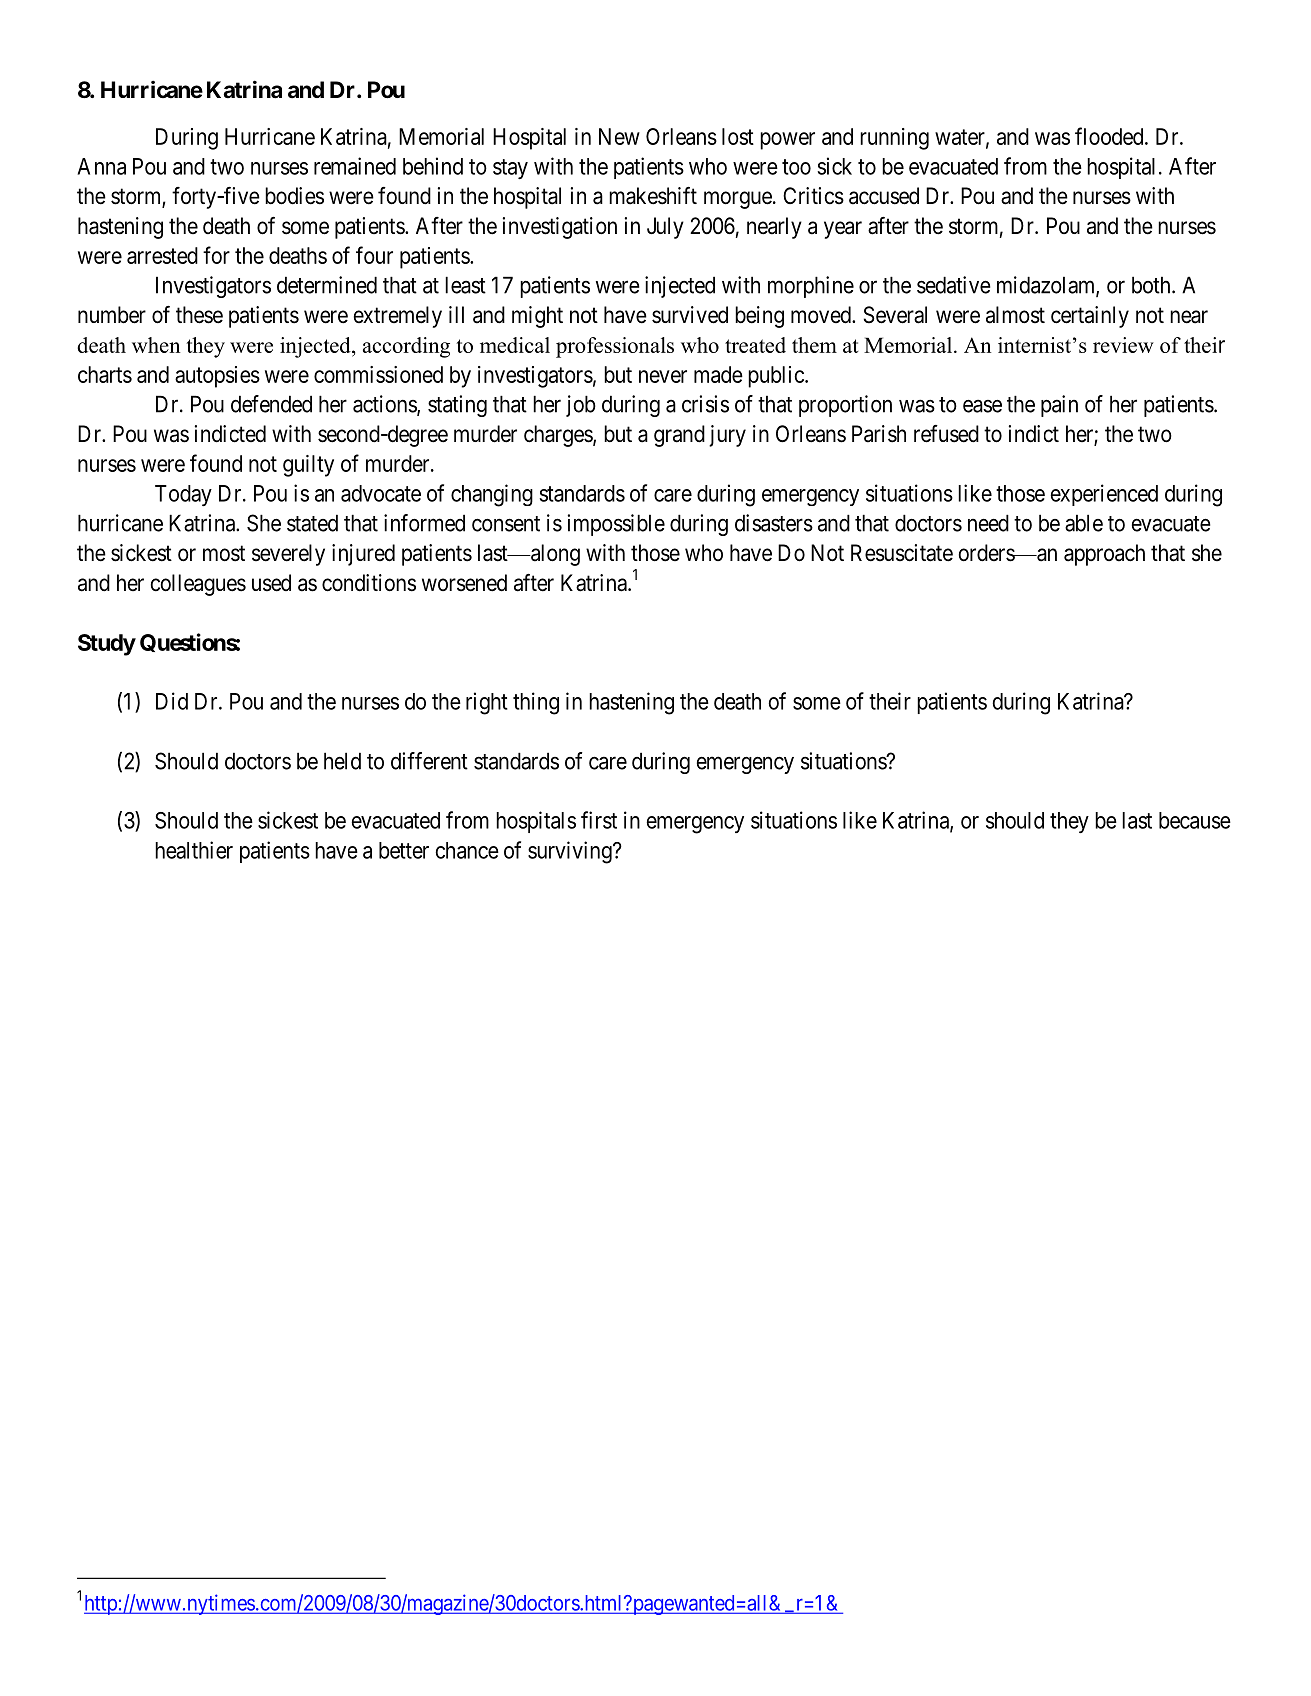 Image resolution: width=1311 pixels, height=1696 pixels. Describe the element at coordinates (355, 166) in the image. I see `remained` at that location.
